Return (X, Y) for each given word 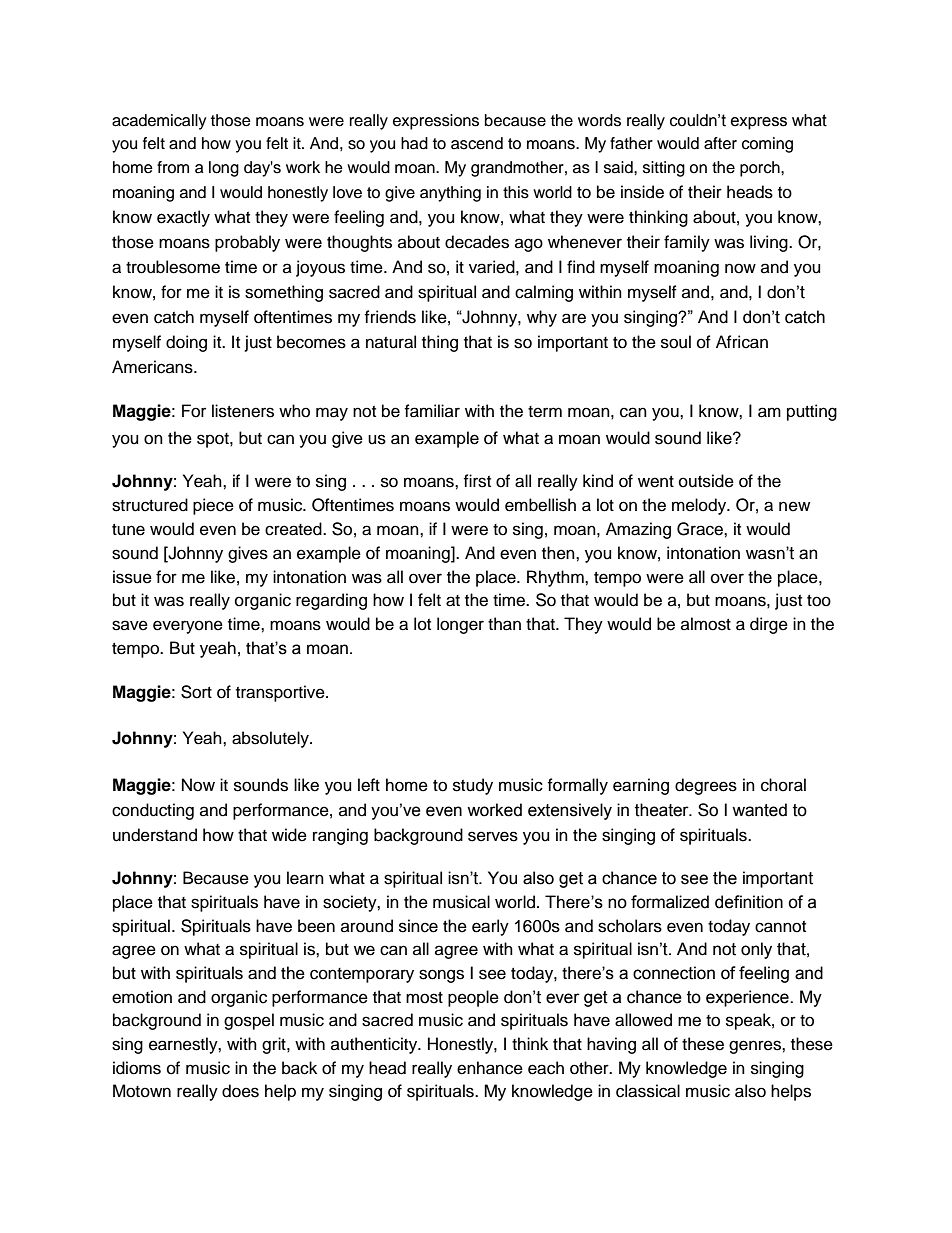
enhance (490, 1068)
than (504, 624)
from (173, 167)
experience (748, 998)
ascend (477, 143)
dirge (769, 625)
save (130, 625)
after (720, 143)
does (240, 1091)
